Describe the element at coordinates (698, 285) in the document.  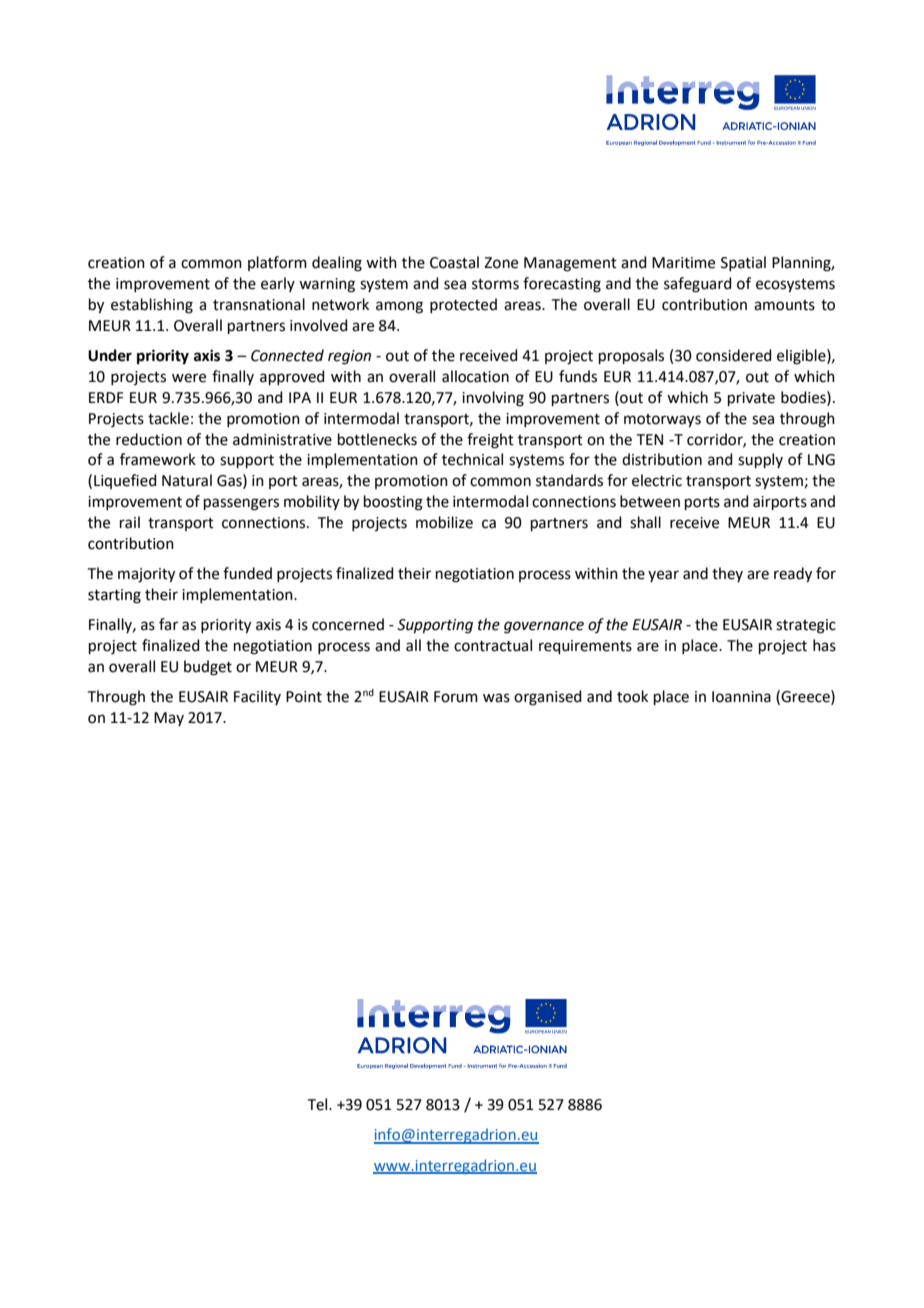
I see `safeguard` at that location.
